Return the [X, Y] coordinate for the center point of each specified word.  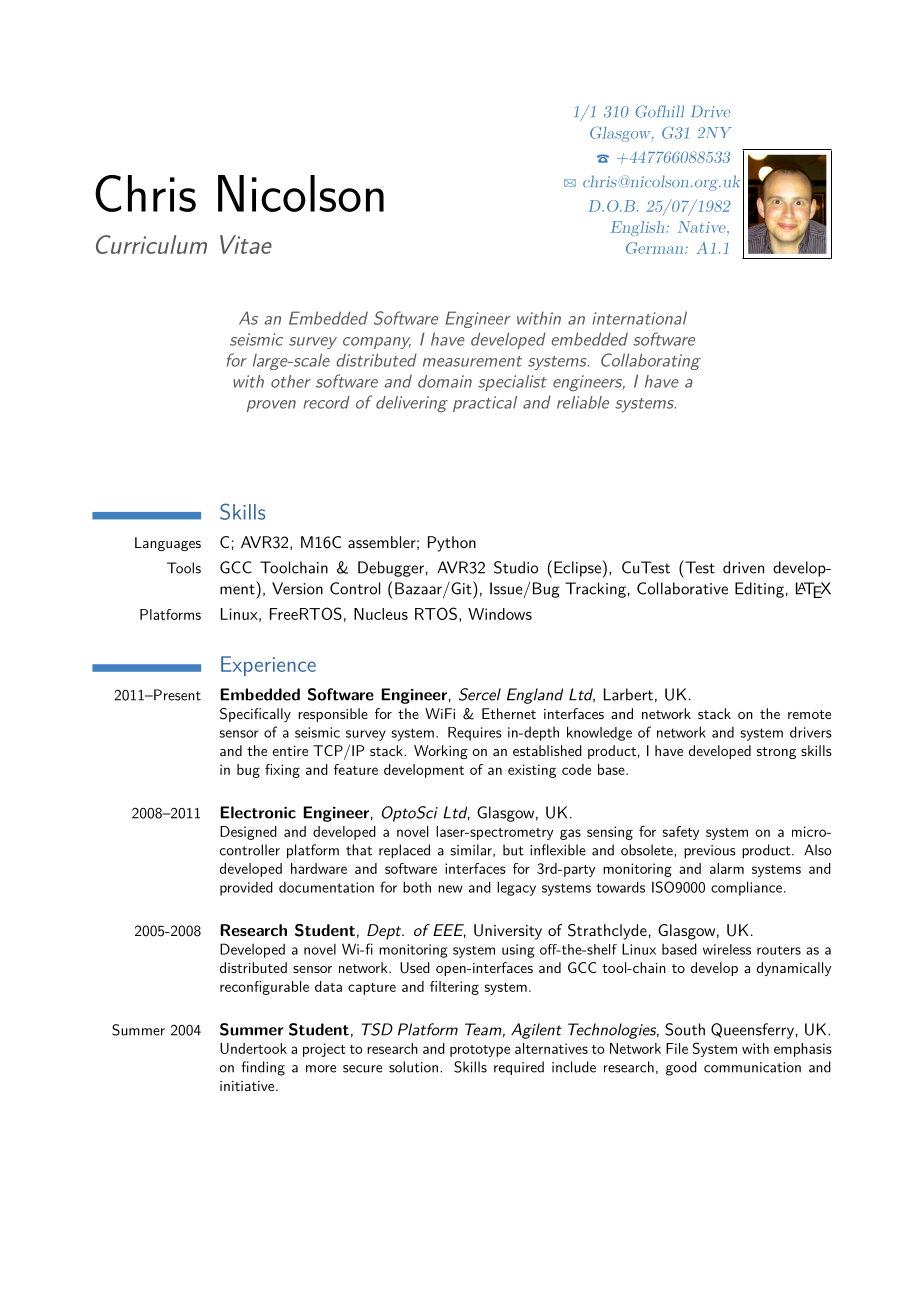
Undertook [253, 1048]
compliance [746, 888]
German [656, 248]
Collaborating [651, 361]
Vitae [246, 244]
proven [271, 406]
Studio [516, 567]
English [639, 228]
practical [485, 404]
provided [246, 888]
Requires [475, 734]
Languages [168, 544]
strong [776, 753]
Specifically [255, 715]
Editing [759, 590]
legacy [516, 888]
